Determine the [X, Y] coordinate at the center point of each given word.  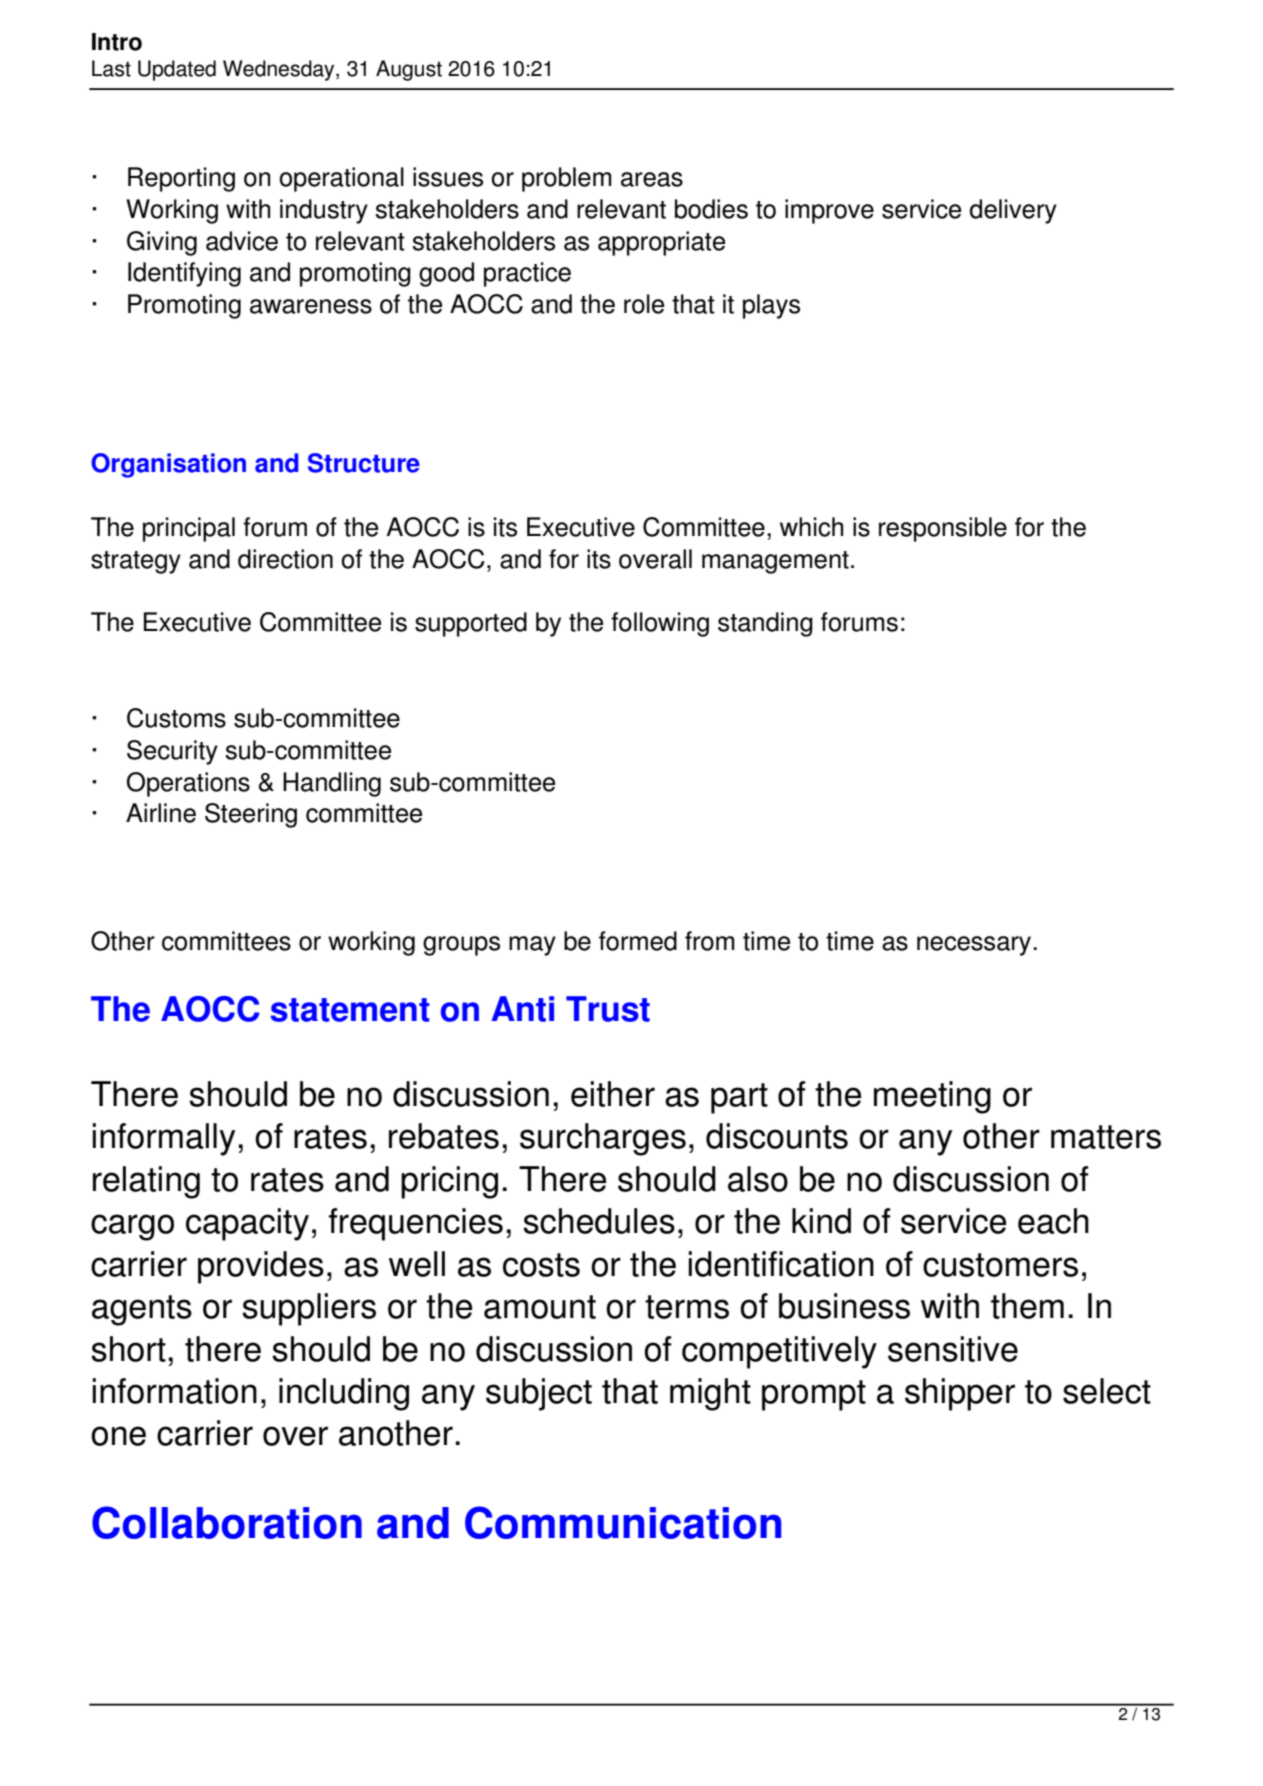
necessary [975, 946]
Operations [188, 784]
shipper [960, 1394]
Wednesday [280, 70]
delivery [1013, 211]
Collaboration [227, 1522]
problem [567, 179]
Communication [623, 1522]
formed [638, 941]
